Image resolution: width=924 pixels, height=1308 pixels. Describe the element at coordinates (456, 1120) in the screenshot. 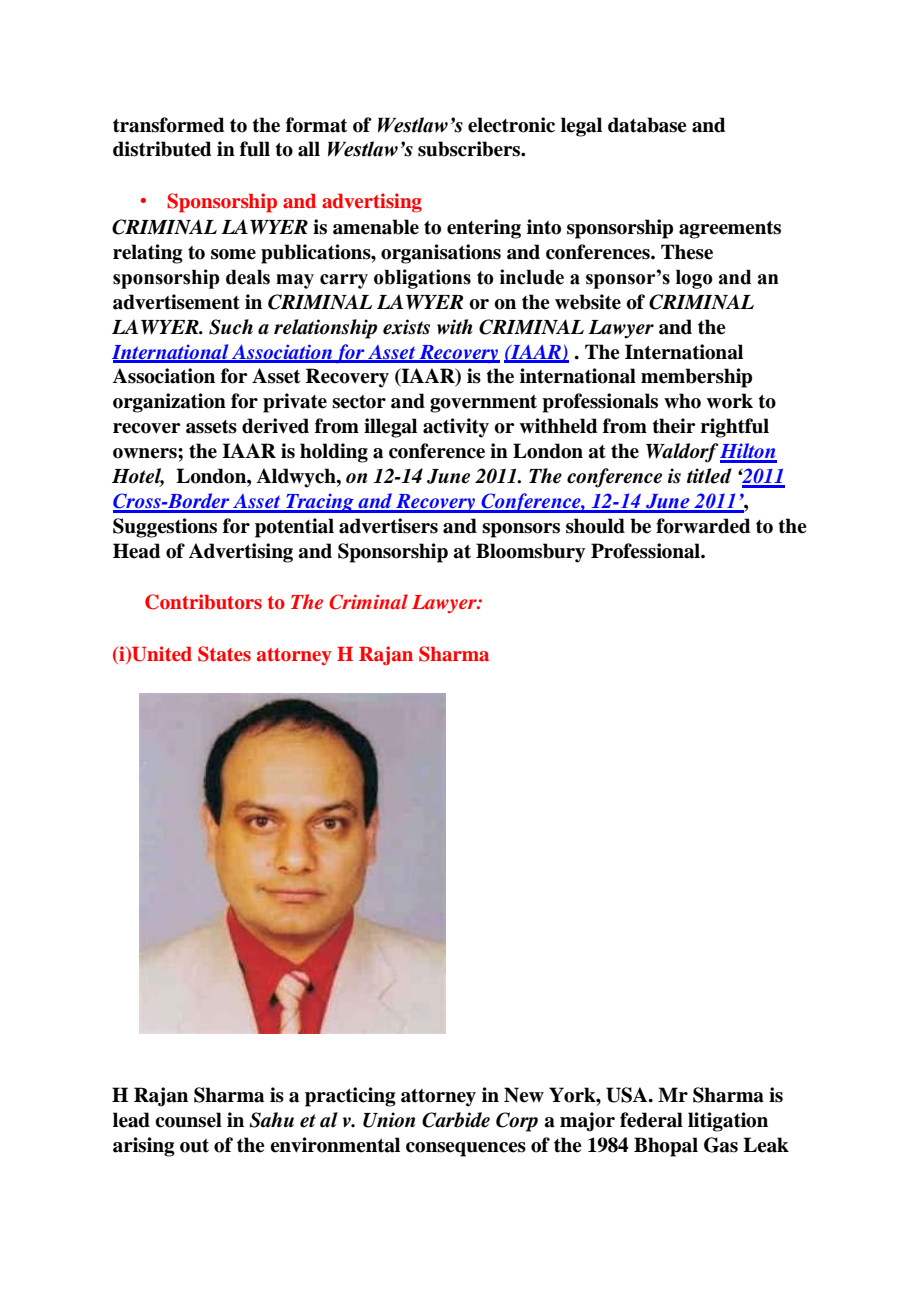

I see `Carbide` at that location.
